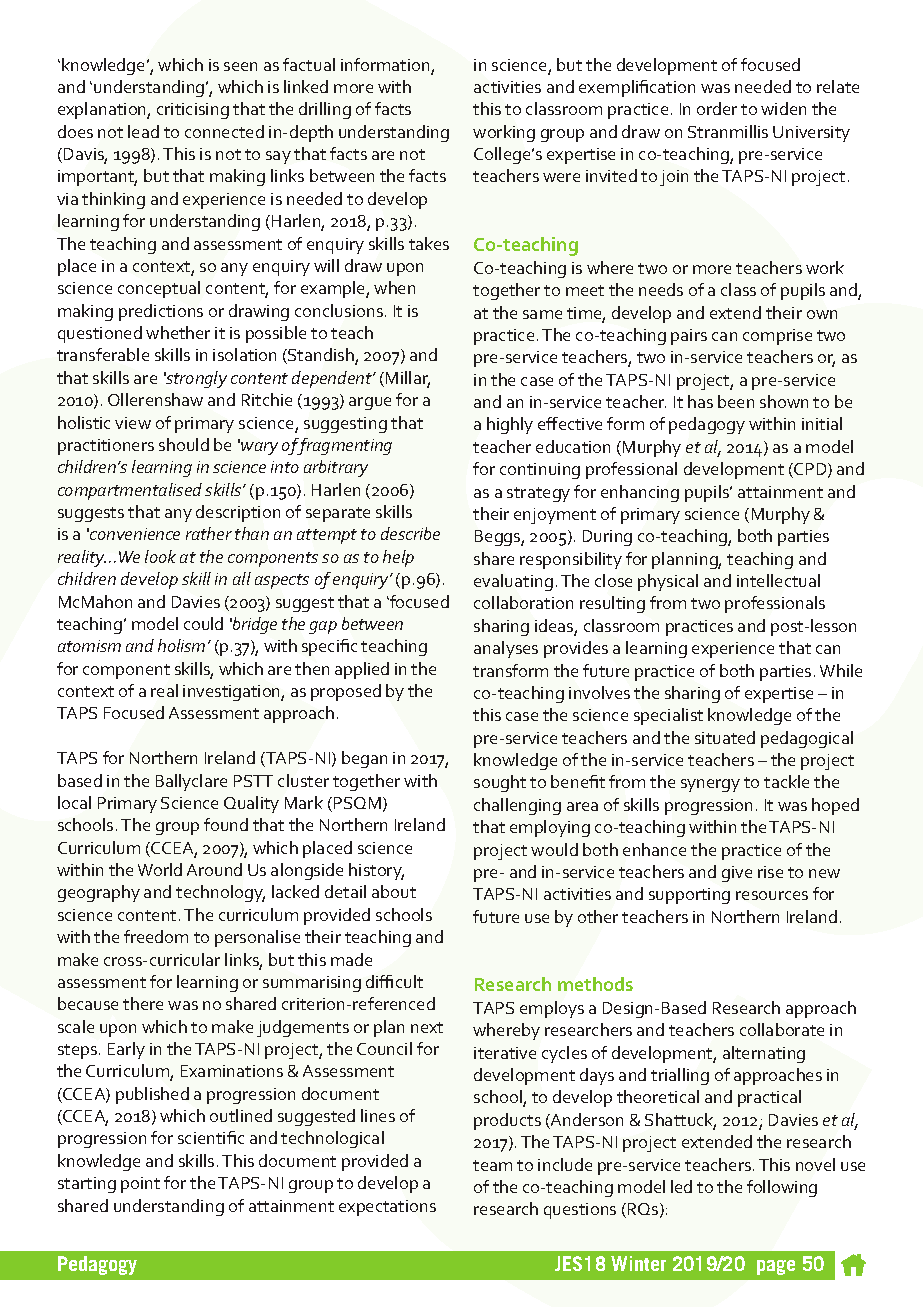 Image resolution: width=924 pixels, height=1308 pixels. I want to click on situated, so click(725, 737).
